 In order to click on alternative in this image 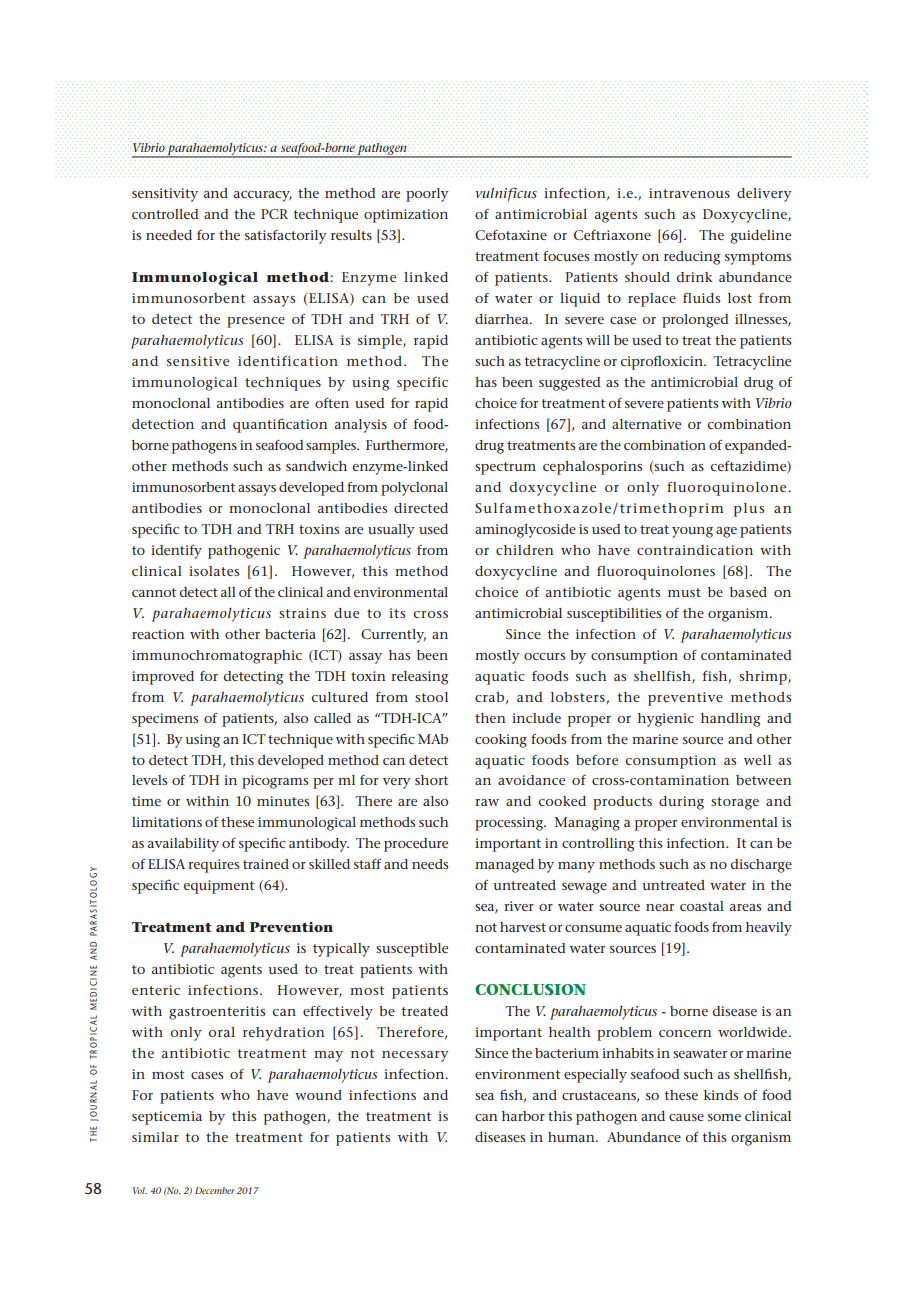, I will do `click(646, 424)`.
